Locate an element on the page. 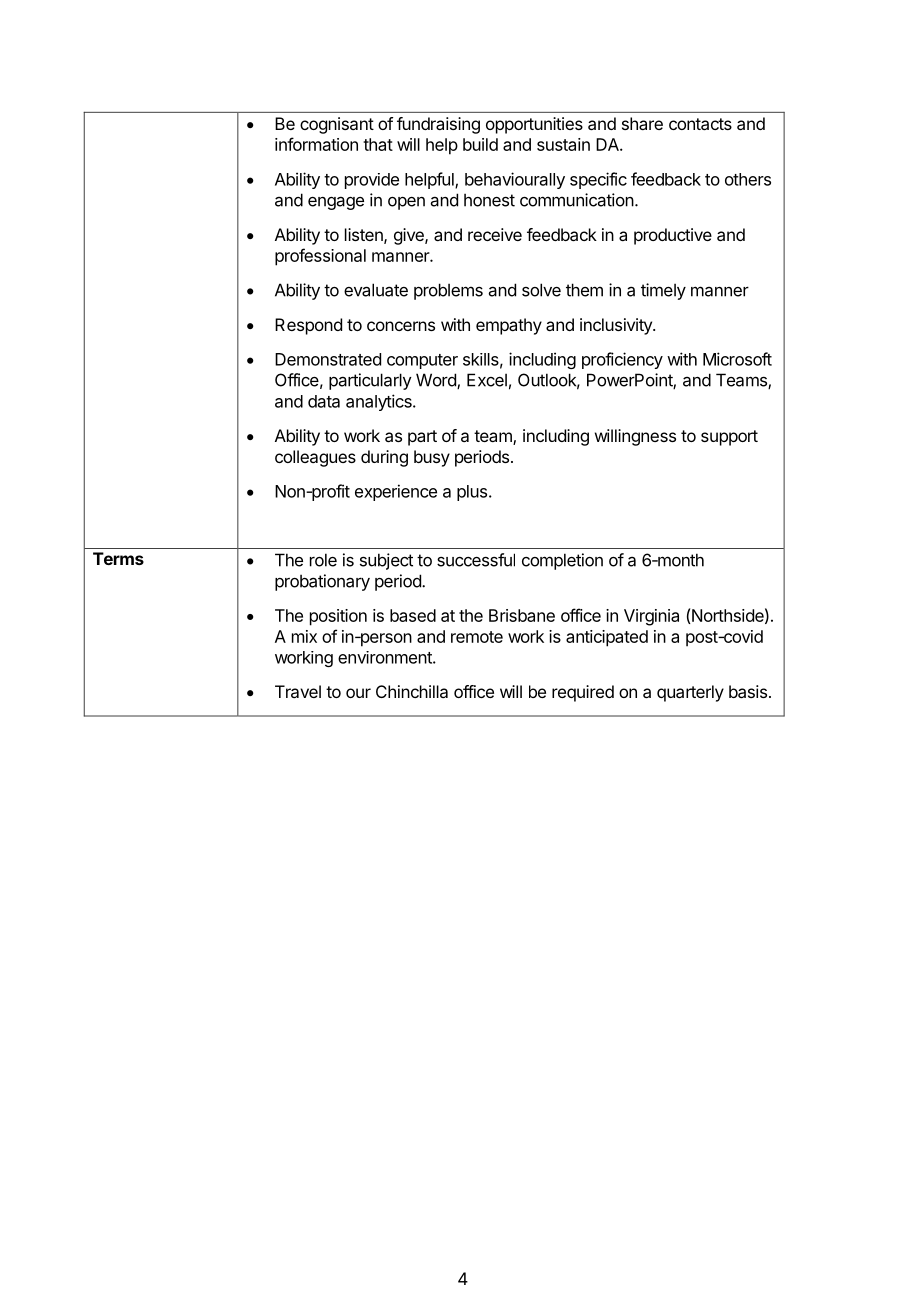  professional is located at coordinates (320, 257).
